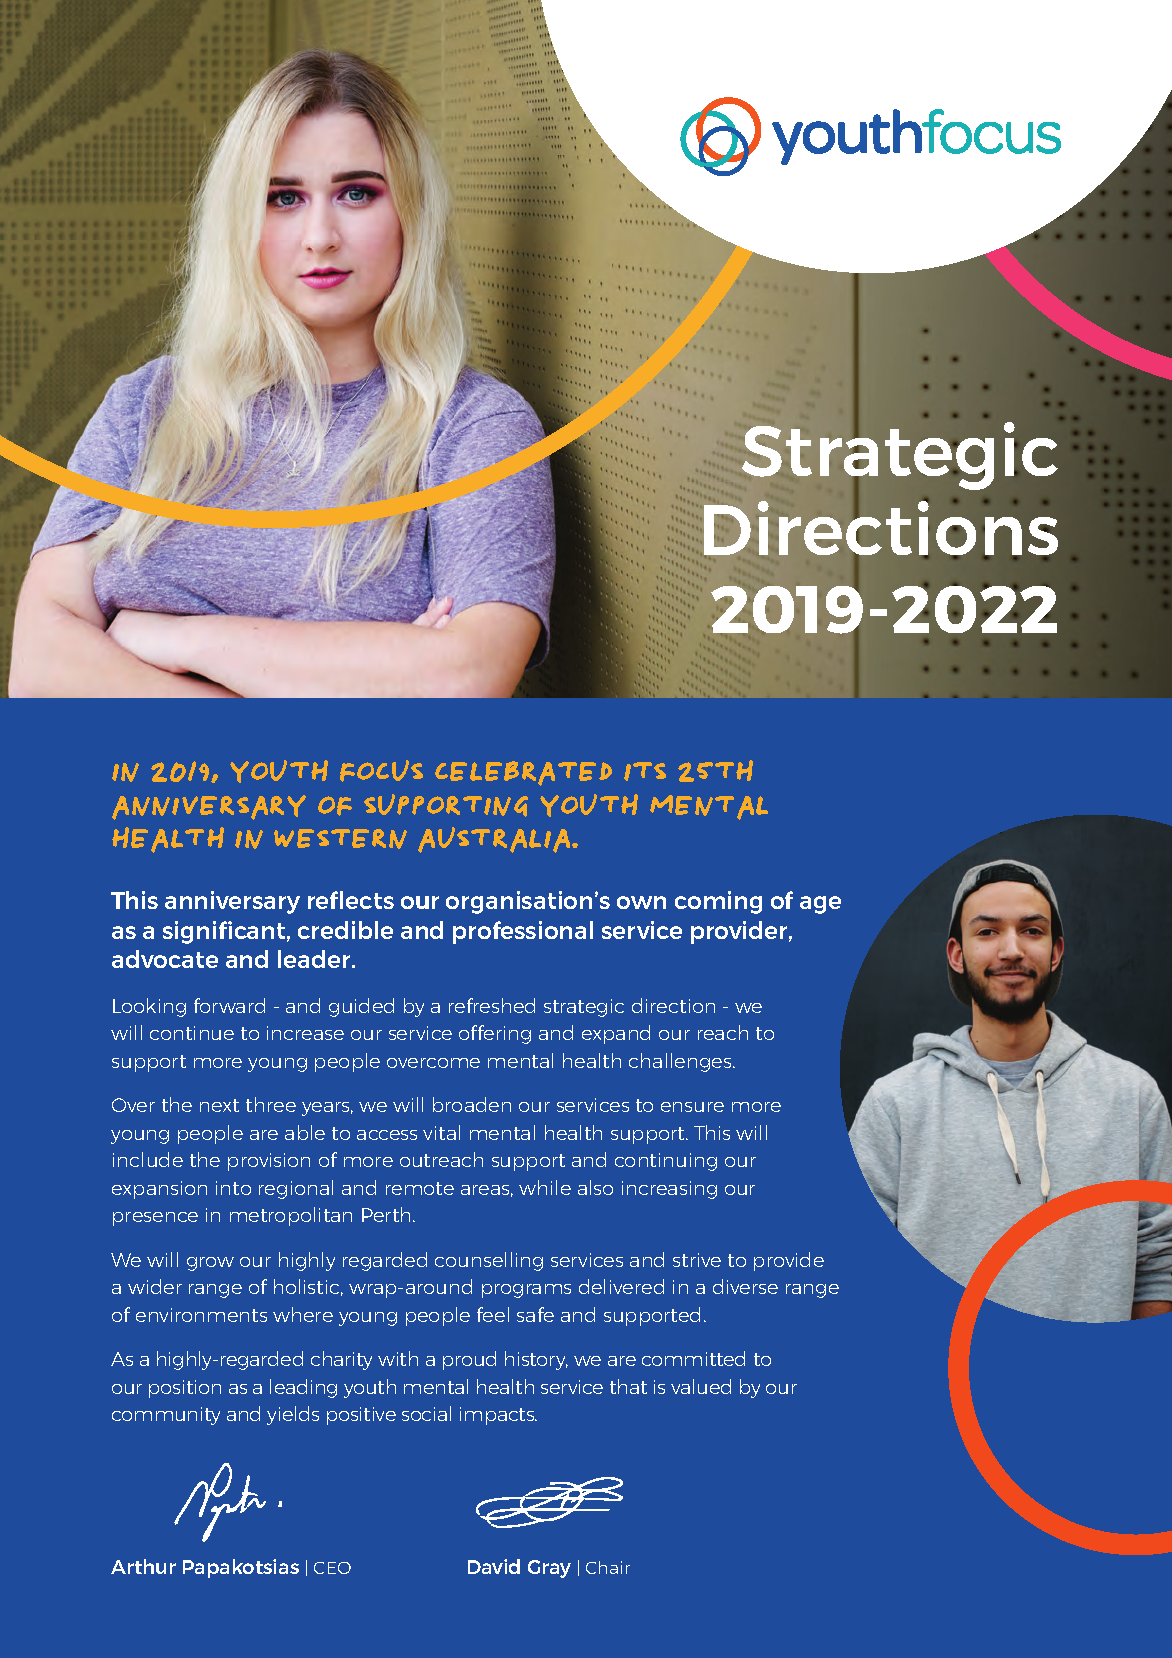  I want to click on offering, so click(495, 1034).
